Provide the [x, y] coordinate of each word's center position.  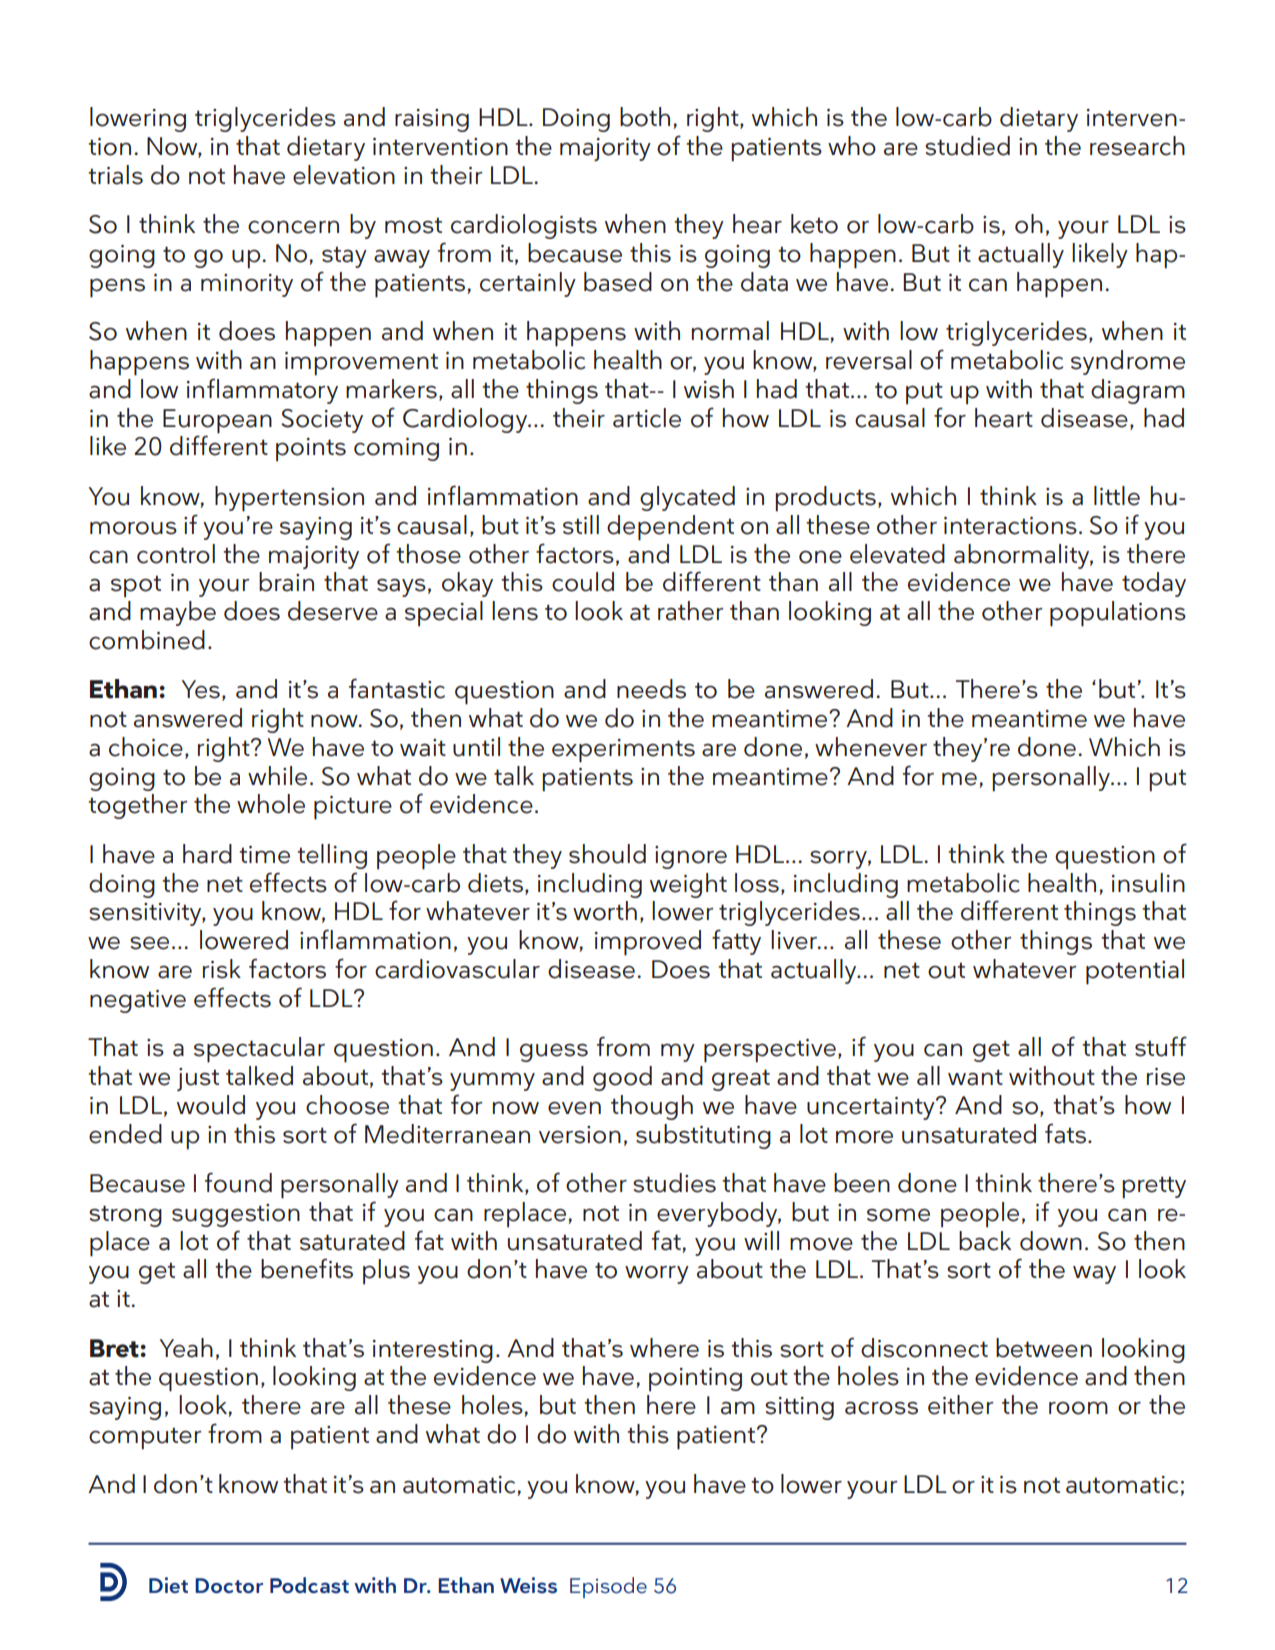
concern [293, 227]
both [645, 117]
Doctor [229, 1585]
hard [207, 854]
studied [967, 146]
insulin [1148, 883]
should [607, 854]
